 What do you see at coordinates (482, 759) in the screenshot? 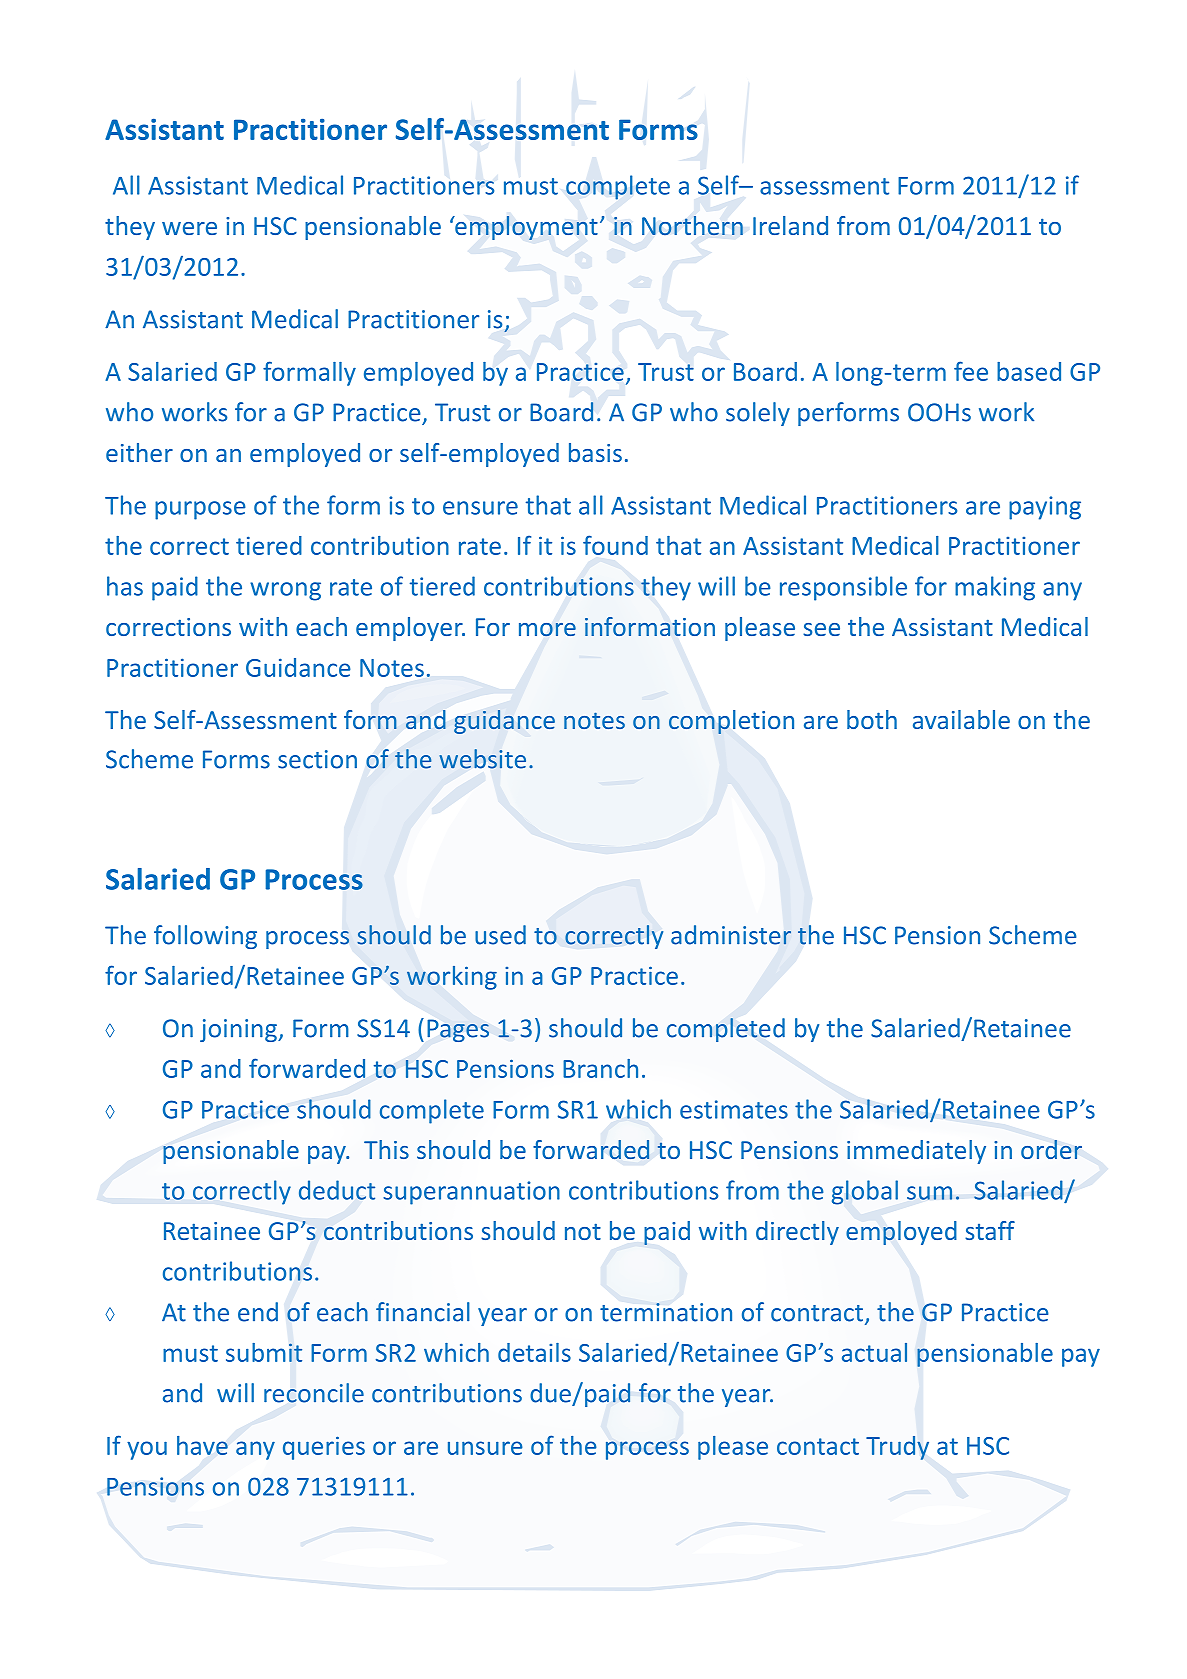
I see `website` at bounding box center [482, 759].
